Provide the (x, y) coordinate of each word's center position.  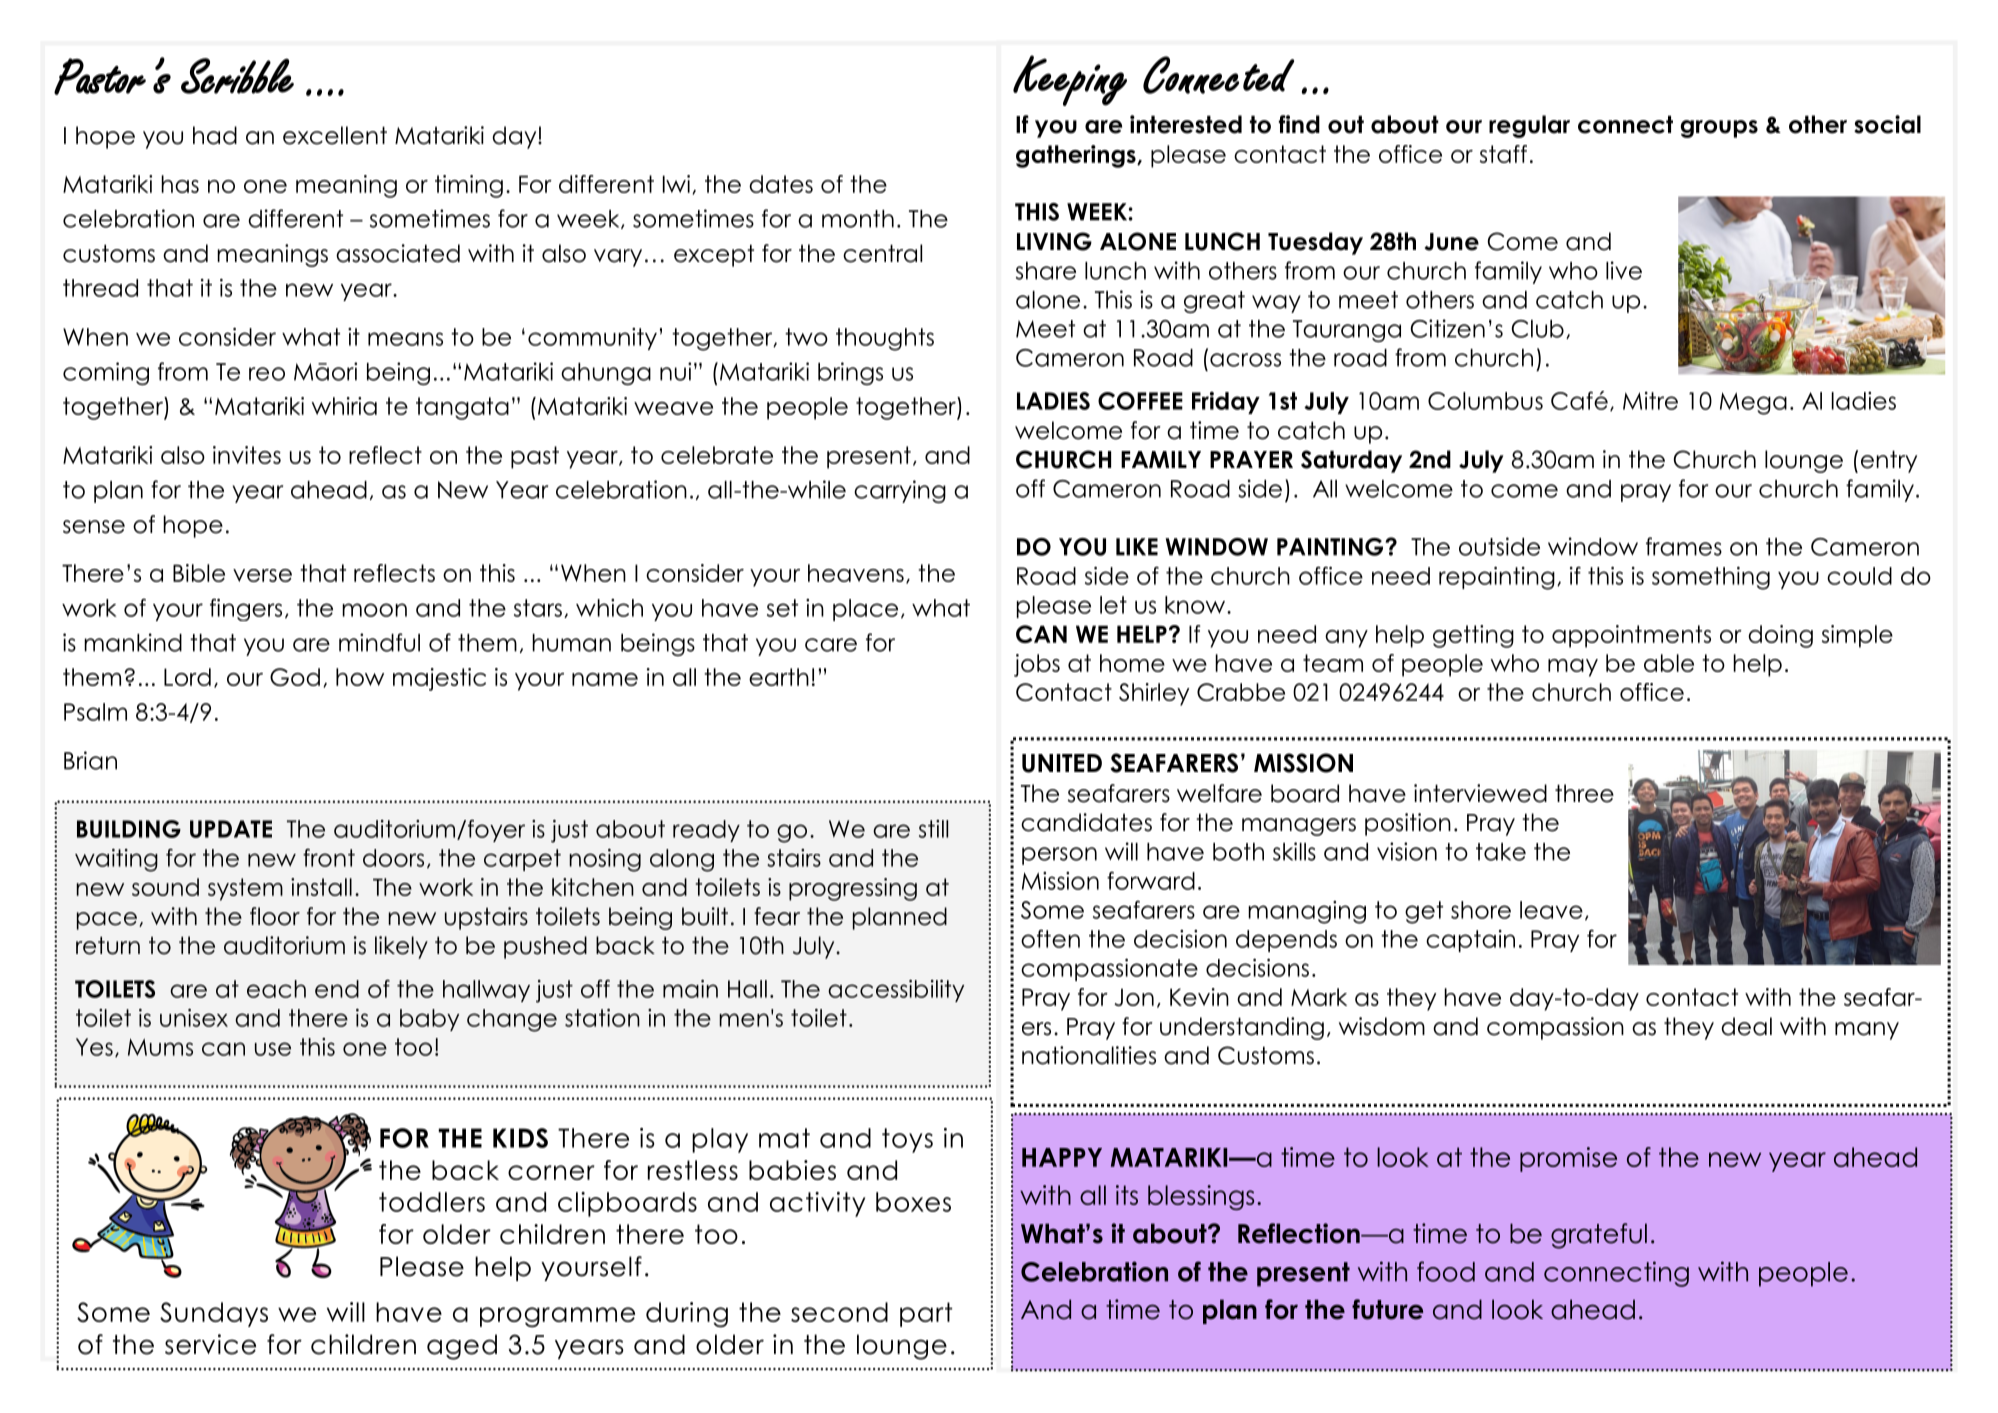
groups (1719, 129)
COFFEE (1140, 401)
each (276, 989)
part (926, 1314)
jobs (1037, 665)
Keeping (1070, 80)
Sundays (214, 1314)
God (295, 677)
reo (267, 374)
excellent (335, 135)
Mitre (1650, 401)
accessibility (896, 991)
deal (1746, 1026)
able (1669, 663)
